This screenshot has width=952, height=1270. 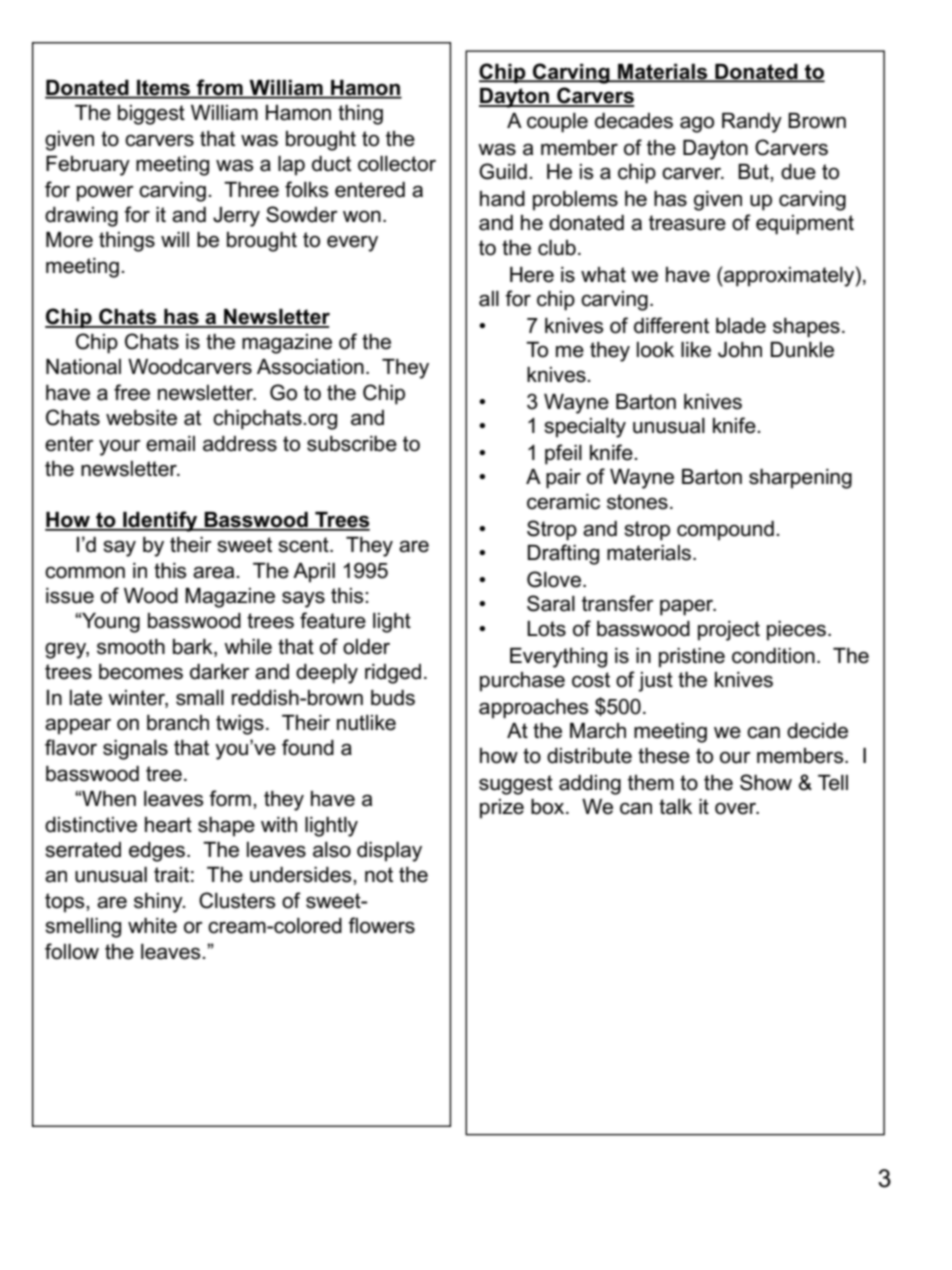 I want to click on area, so click(x=215, y=572).
